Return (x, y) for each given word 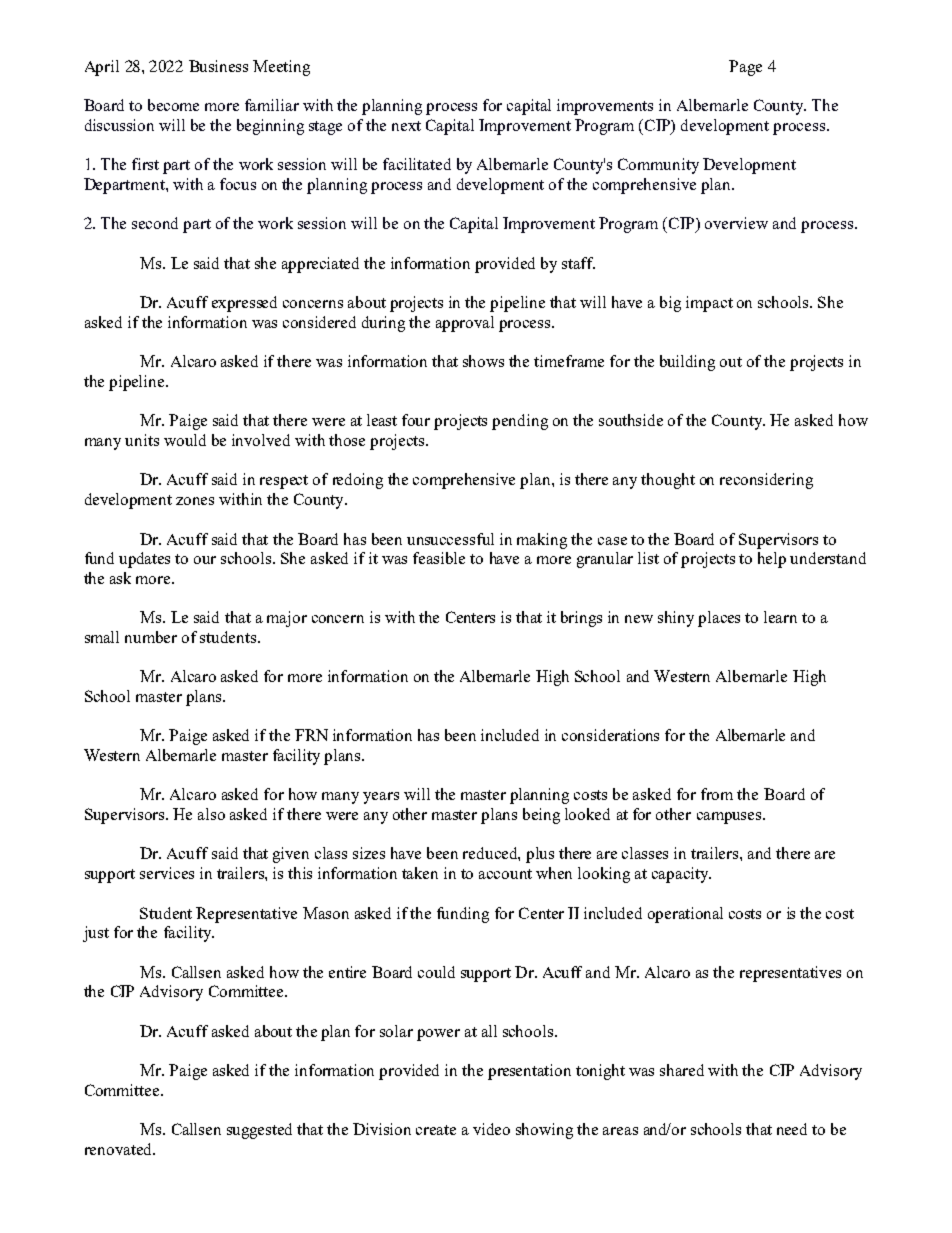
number (151, 637)
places (719, 619)
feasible (439, 558)
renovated (119, 1149)
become (173, 105)
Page (745, 68)
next (406, 126)
